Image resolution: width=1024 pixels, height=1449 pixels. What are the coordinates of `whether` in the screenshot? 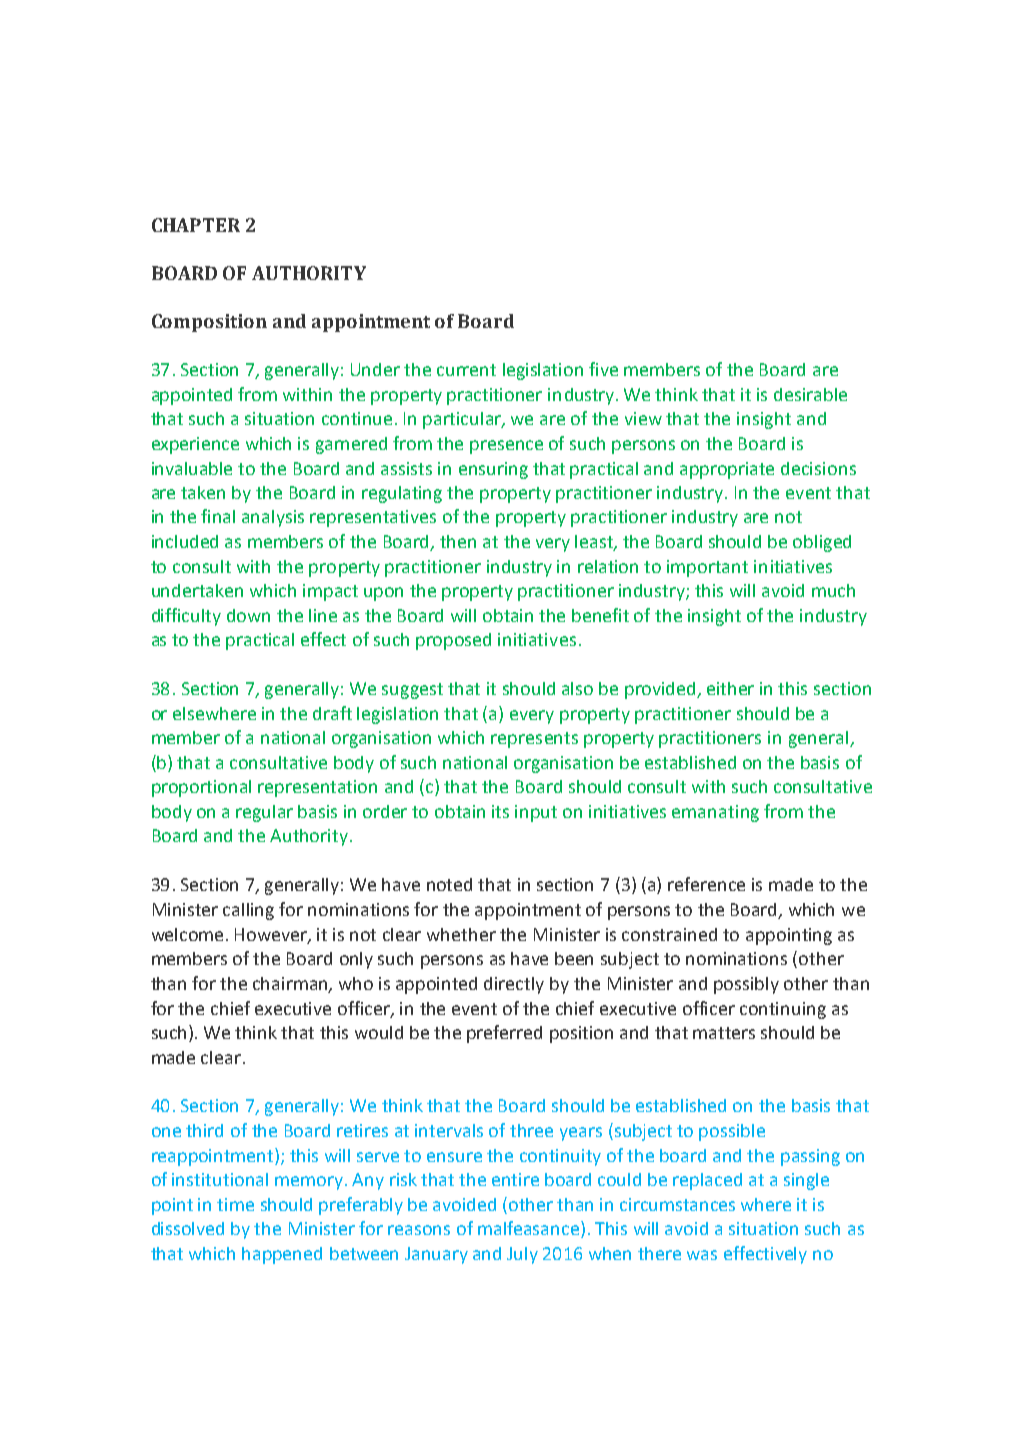 It's located at (461, 934).
